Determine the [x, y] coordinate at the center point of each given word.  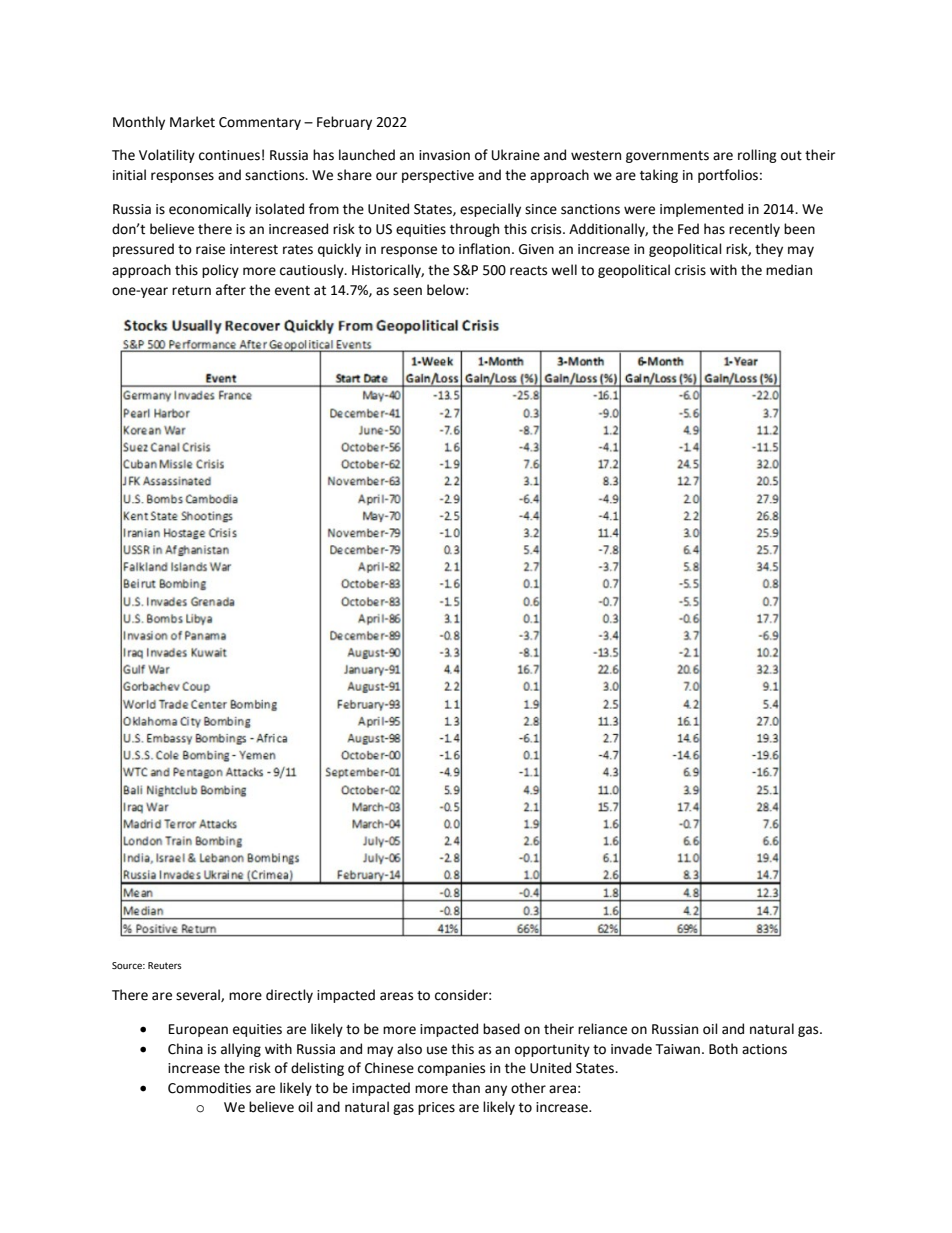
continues [229, 155]
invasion [444, 155]
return [191, 291]
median [789, 270]
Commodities [209, 1088]
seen [407, 291]
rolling [757, 156]
